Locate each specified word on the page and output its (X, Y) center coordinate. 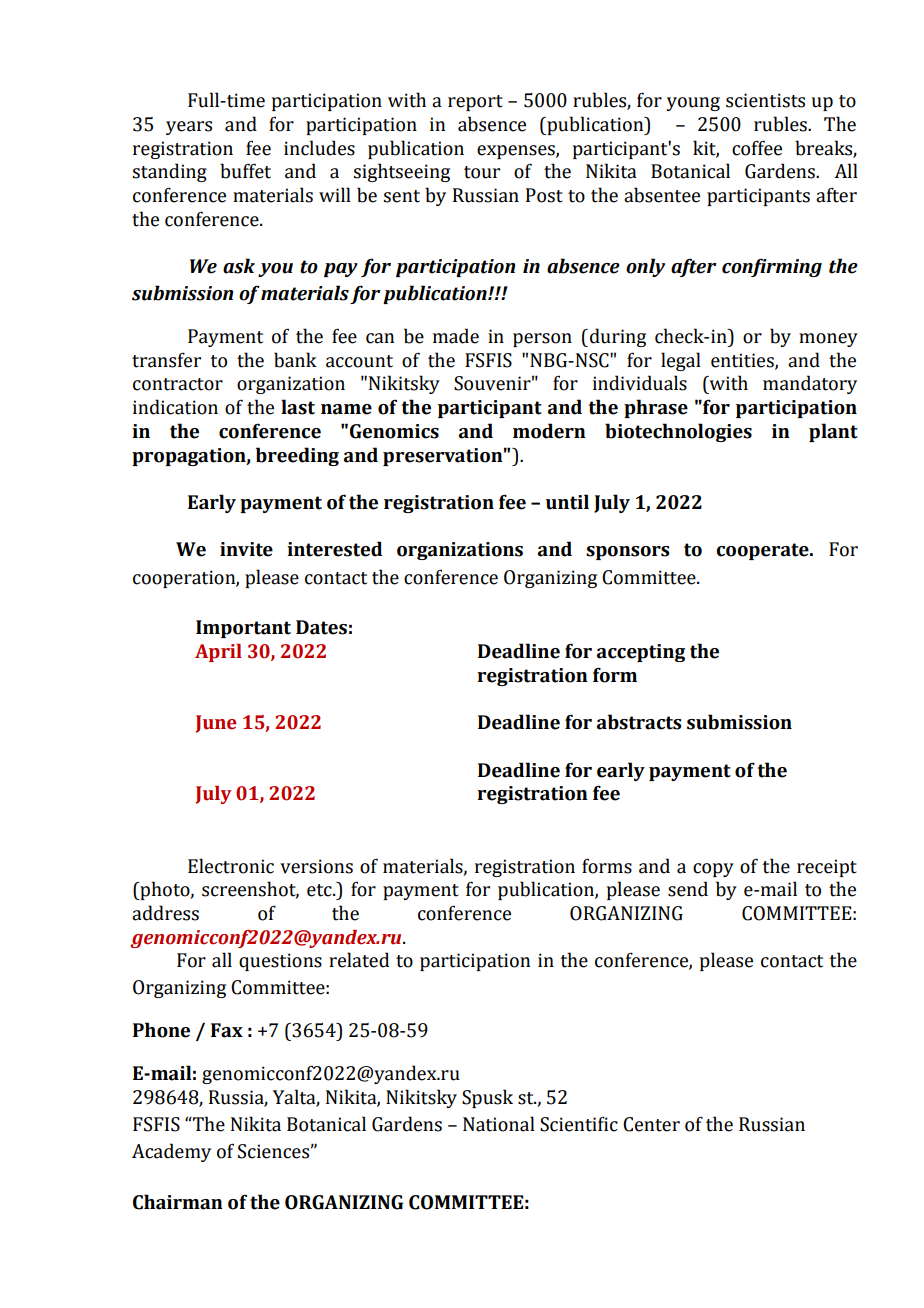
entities (743, 361)
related (359, 960)
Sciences (273, 1151)
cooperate (763, 551)
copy (713, 870)
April (218, 653)
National (499, 1124)
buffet (245, 171)
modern (549, 431)
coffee (757, 148)
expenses (517, 152)
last (298, 407)
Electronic (231, 866)
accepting (641, 653)
